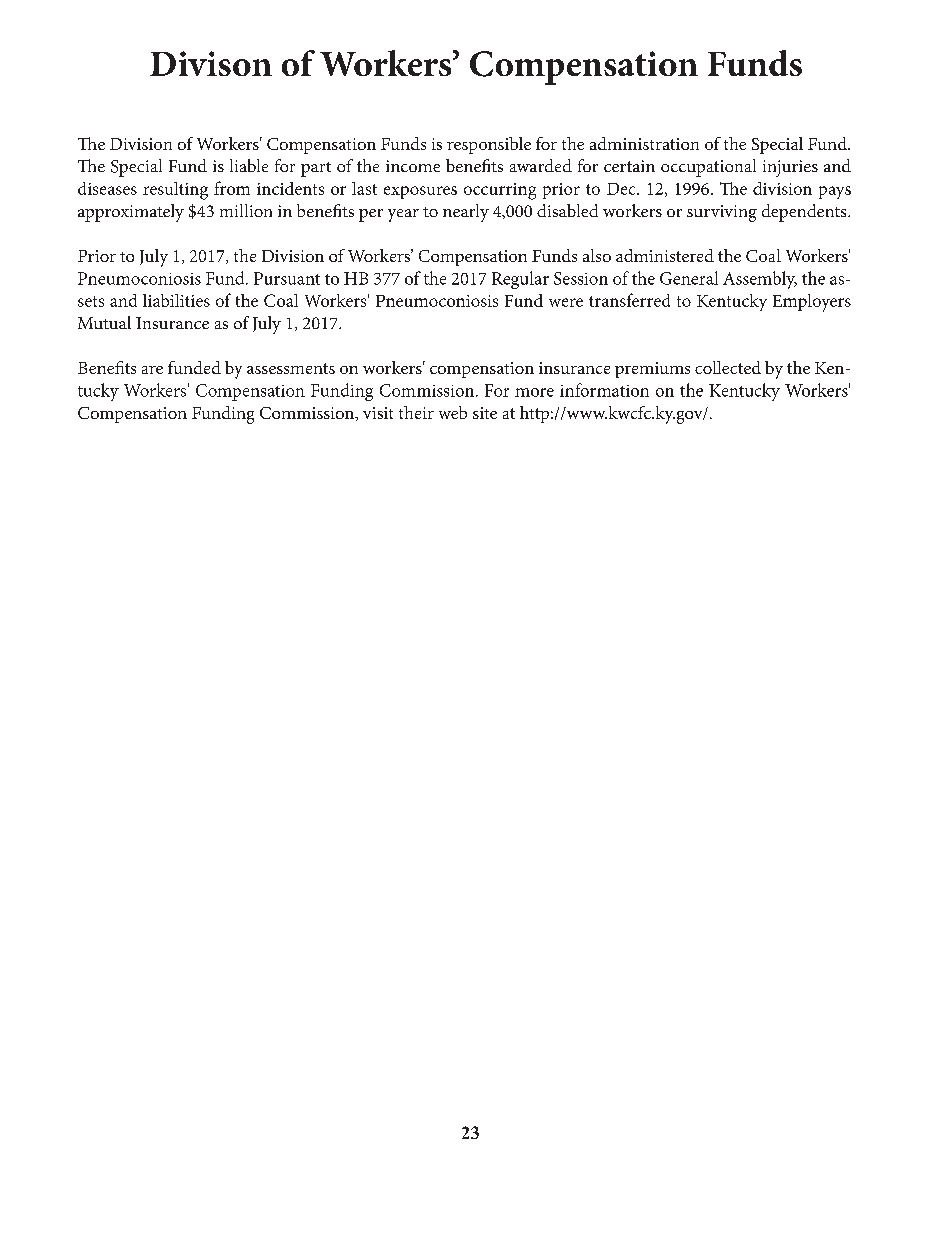  What do you see at coordinates (466, 213) in the document?
I see `nearly` at bounding box center [466, 213].
